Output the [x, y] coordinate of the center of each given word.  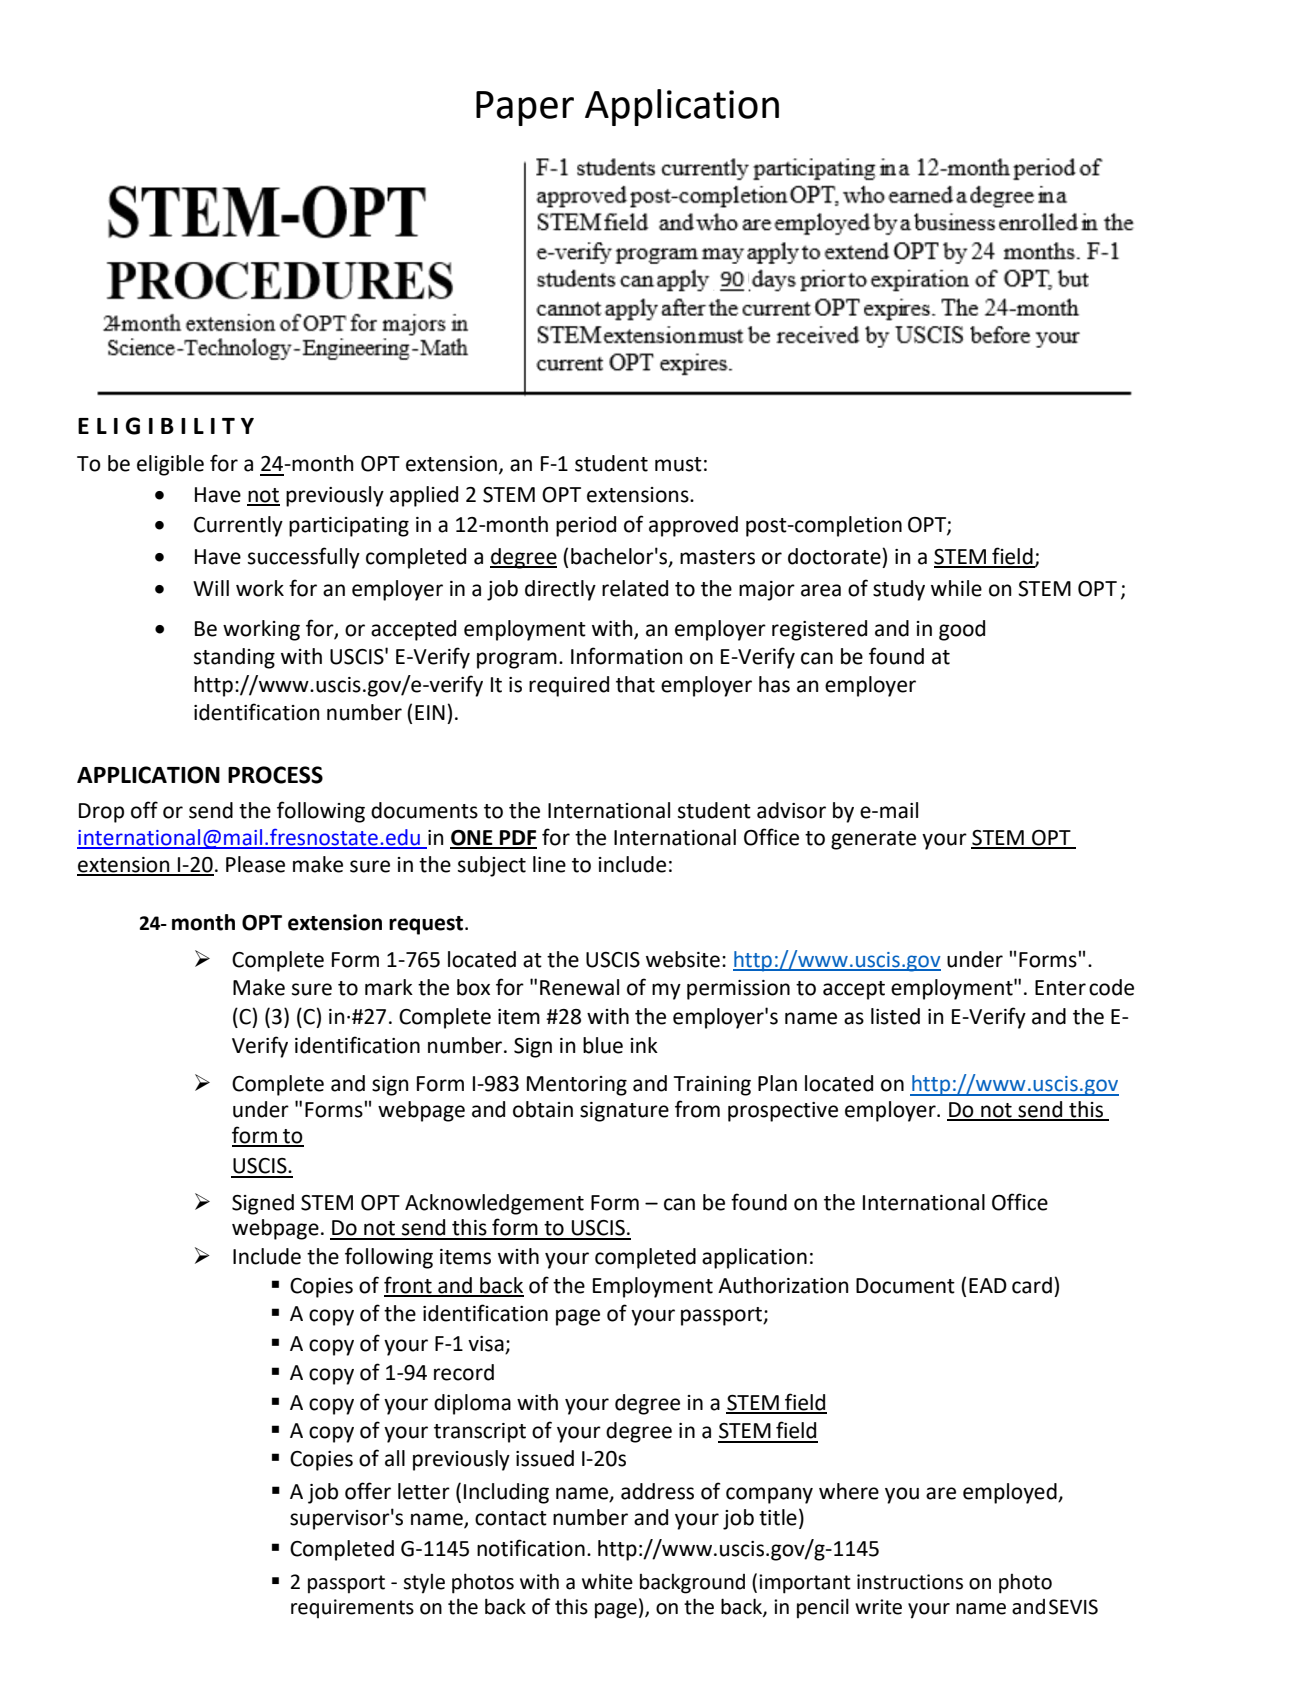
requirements [352, 1609]
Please [255, 864]
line [549, 864]
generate [873, 840]
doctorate [835, 556]
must [678, 464]
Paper [525, 108]
